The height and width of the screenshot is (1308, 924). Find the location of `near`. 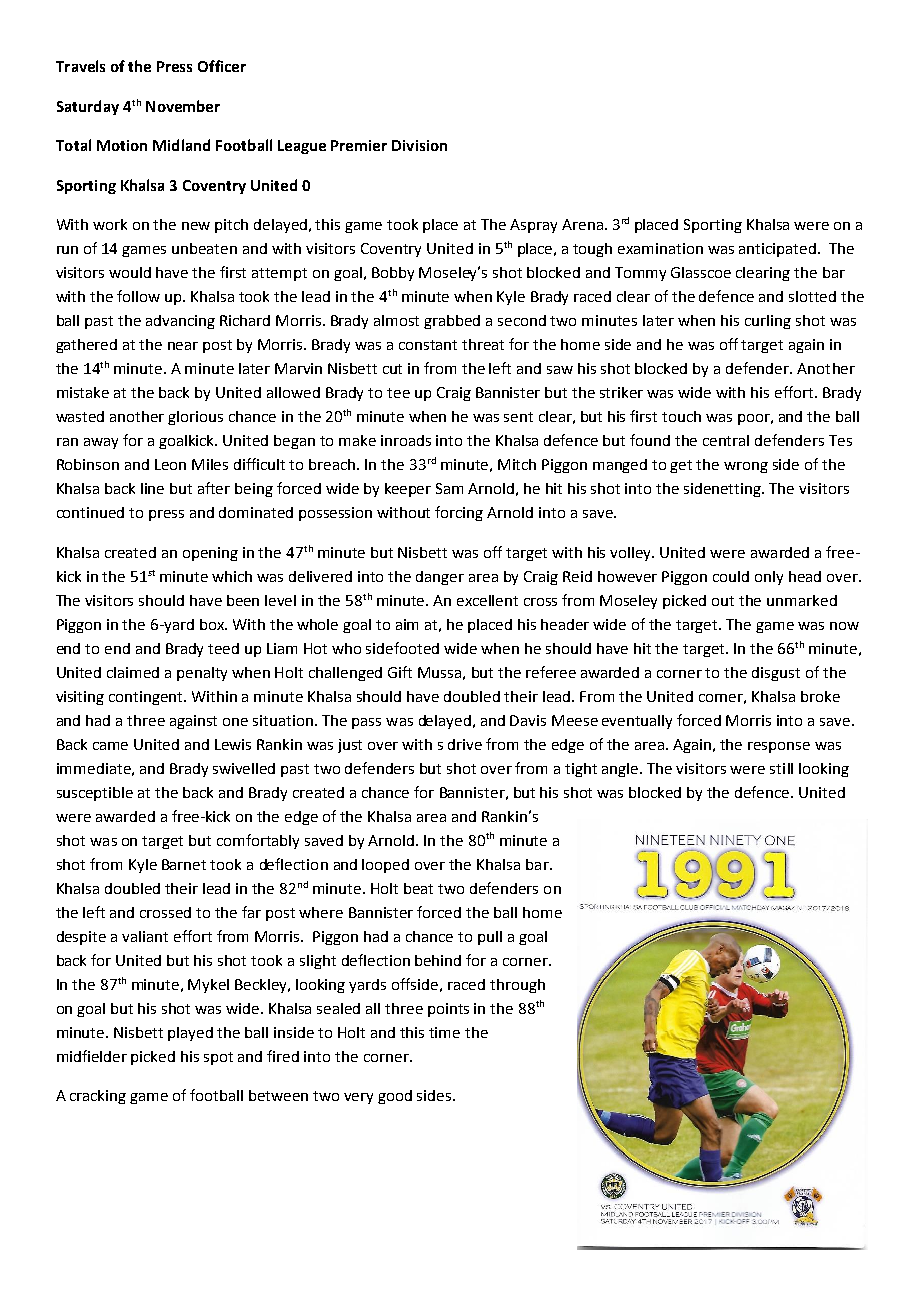

near is located at coordinates (183, 346).
